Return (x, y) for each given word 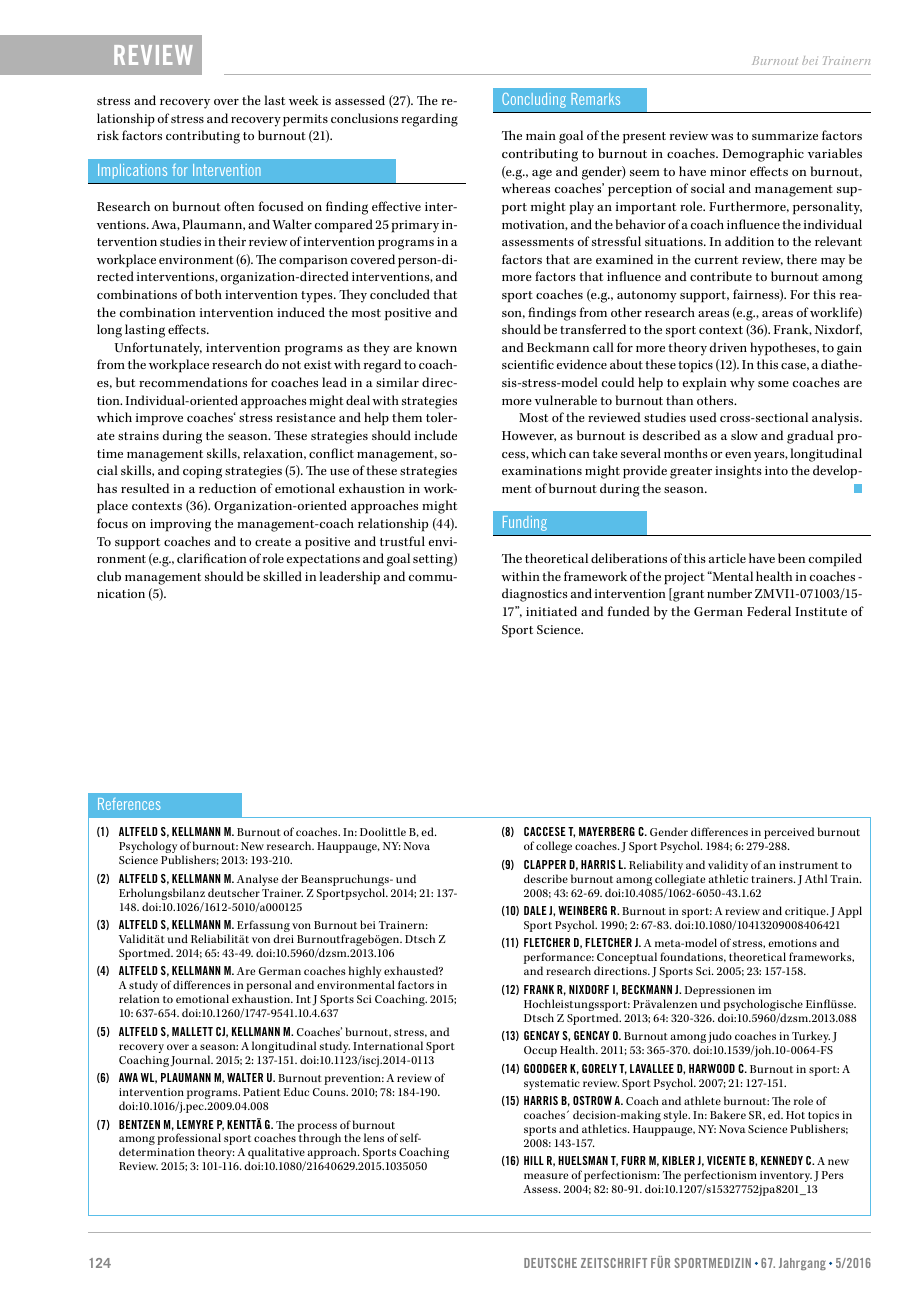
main (541, 135)
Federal (769, 611)
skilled (282, 576)
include (436, 435)
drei (283, 938)
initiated (551, 611)
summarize (785, 135)
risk (108, 135)
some (773, 384)
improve (159, 419)
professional (189, 1140)
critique (806, 912)
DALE (535, 910)
